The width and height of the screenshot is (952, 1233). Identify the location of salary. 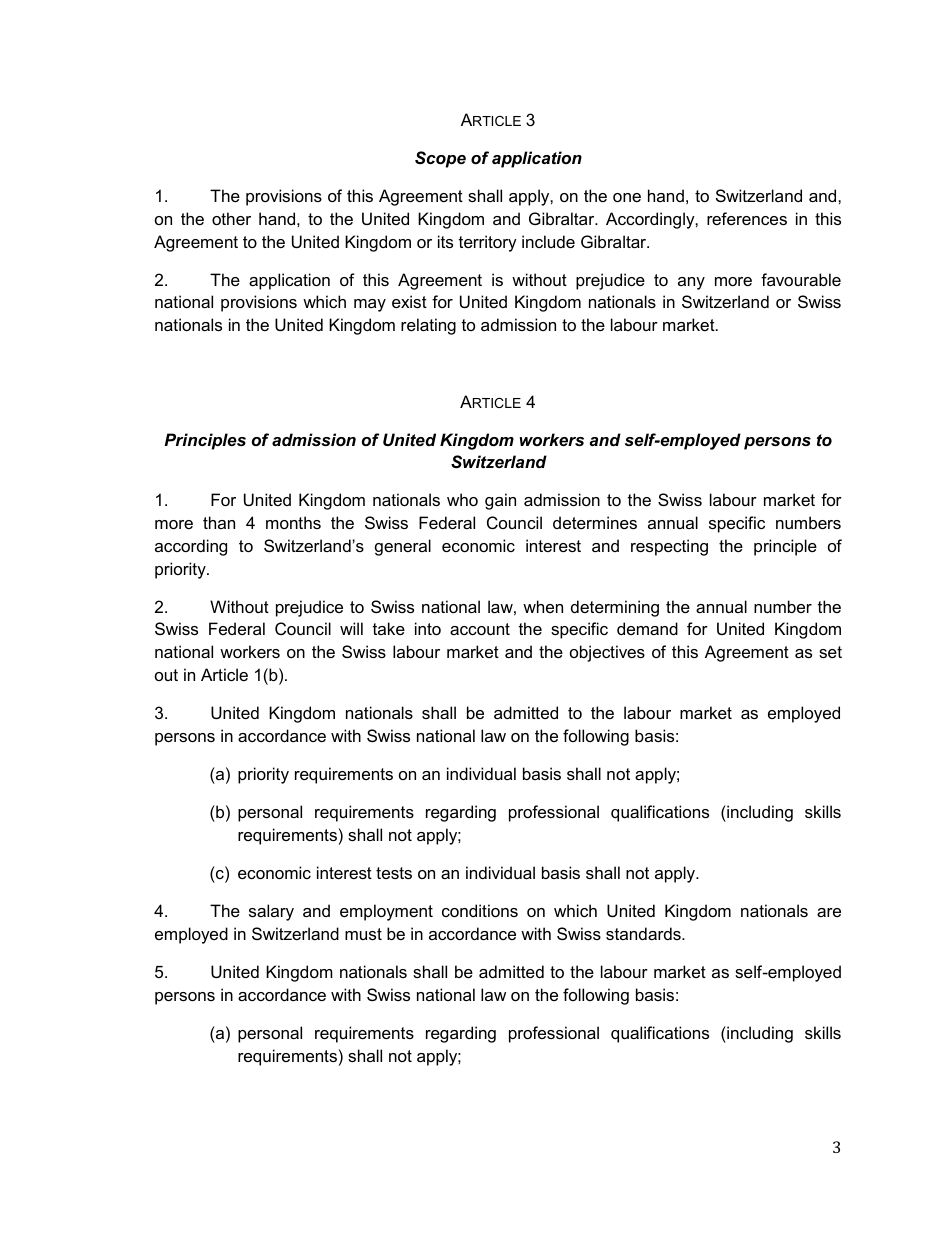
(271, 912).
